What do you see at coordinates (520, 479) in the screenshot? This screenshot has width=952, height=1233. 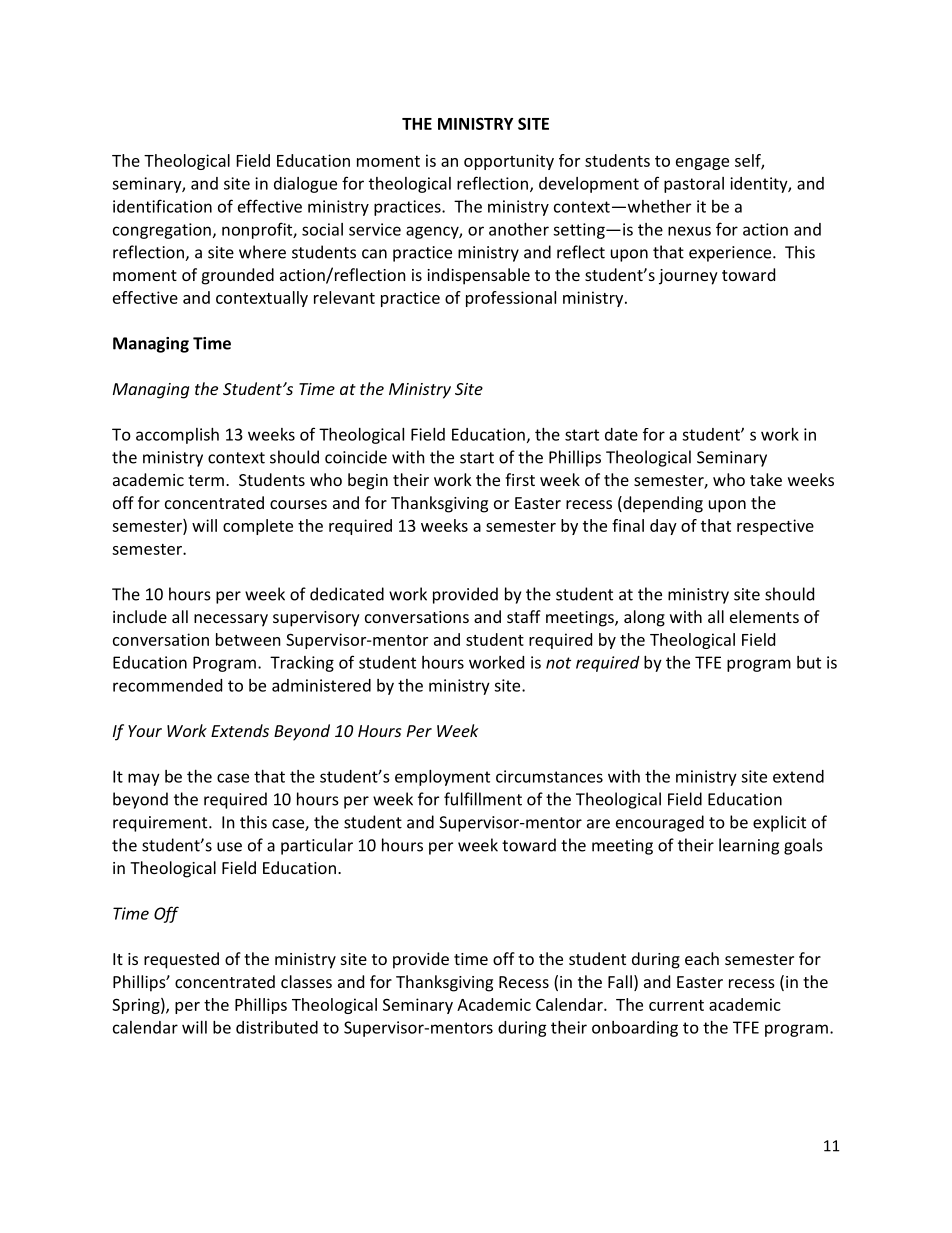 I see `first` at bounding box center [520, 479].
